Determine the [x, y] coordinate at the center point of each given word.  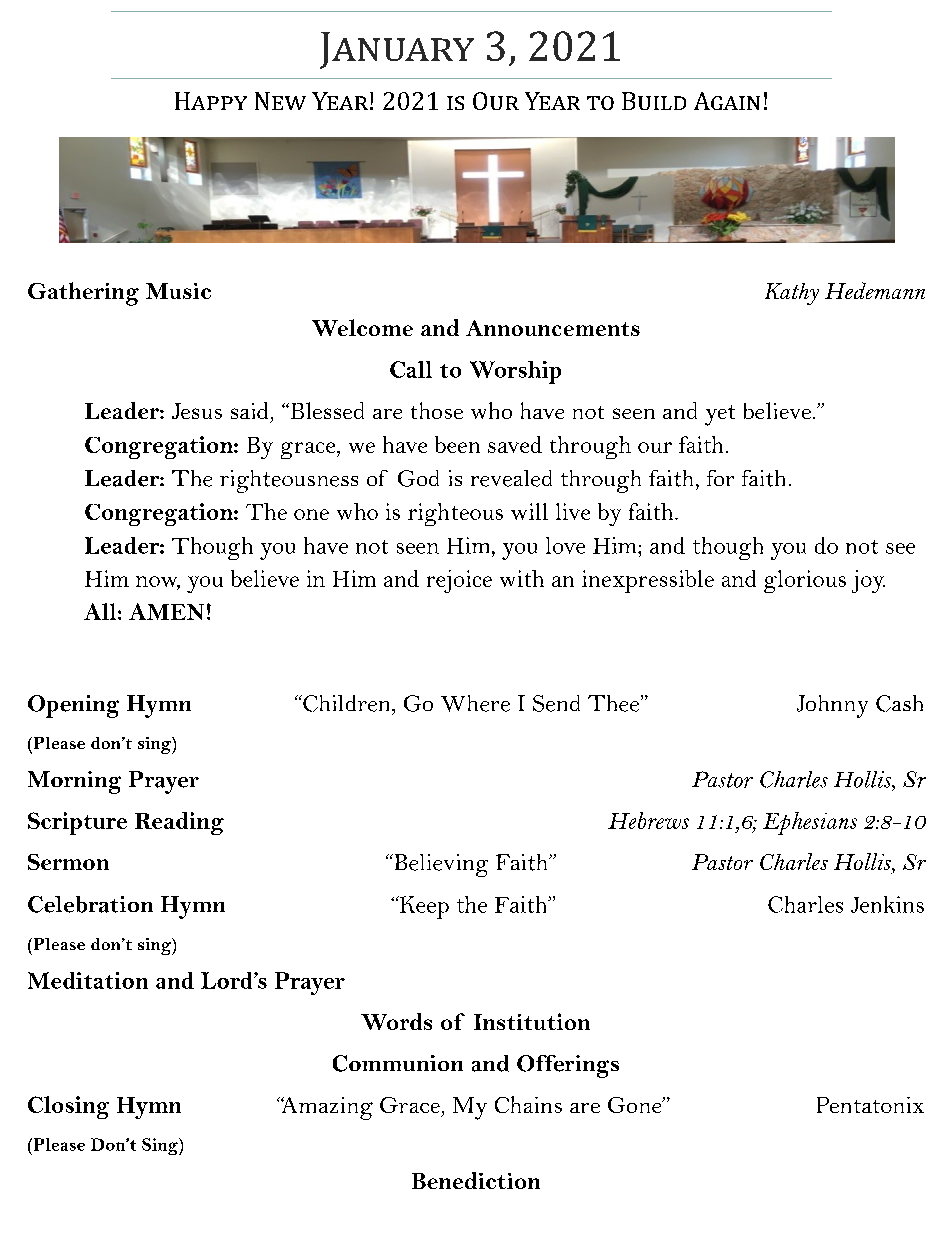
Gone [636, 1105]
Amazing [326, 1108]
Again [727, 101]
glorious [805, 581]
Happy [211, 101]
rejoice [459, 581]
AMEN [166, 611]
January [397, 50]
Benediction [476, 1180]
